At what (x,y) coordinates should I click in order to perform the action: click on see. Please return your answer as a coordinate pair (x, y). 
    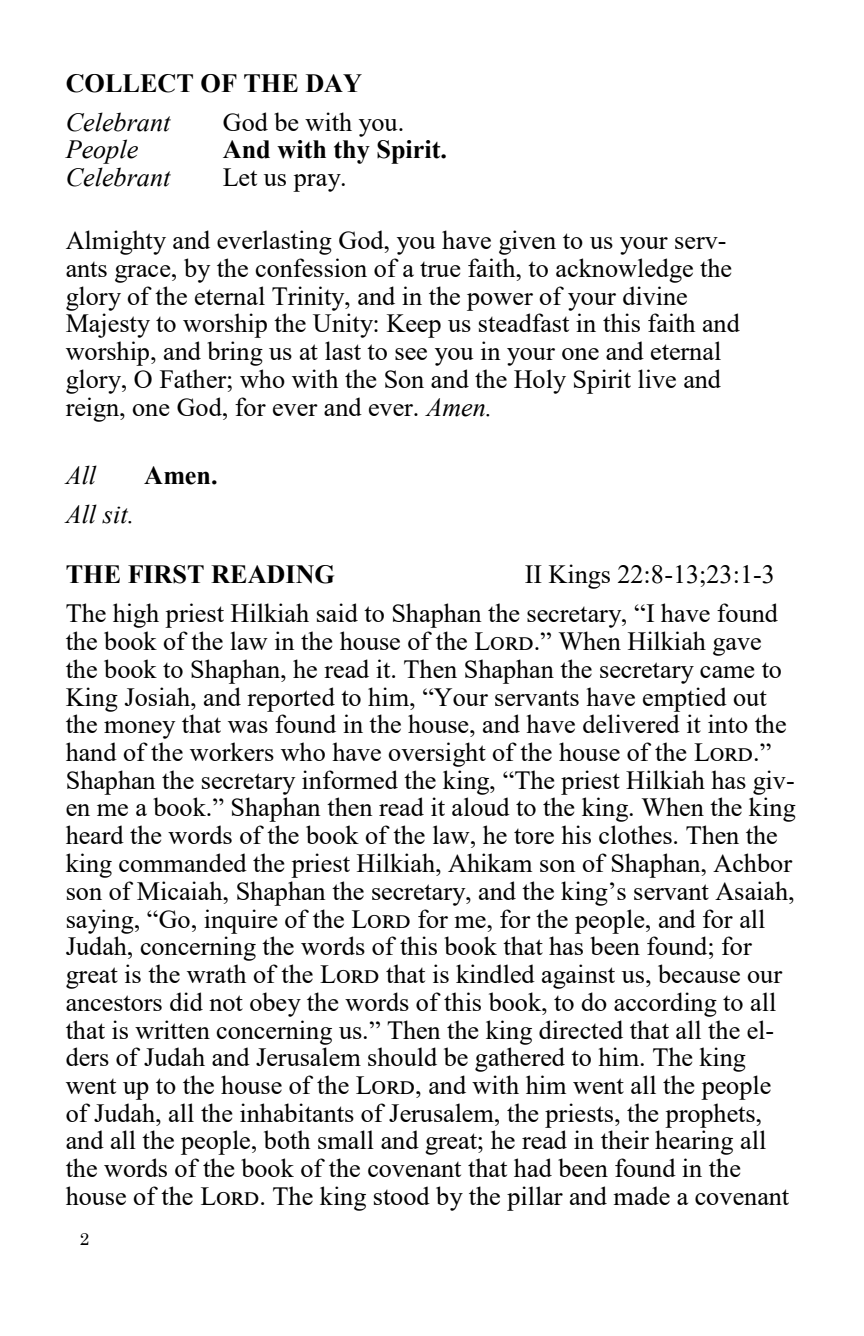
    Looking at the image, I should click on (411, 354).
